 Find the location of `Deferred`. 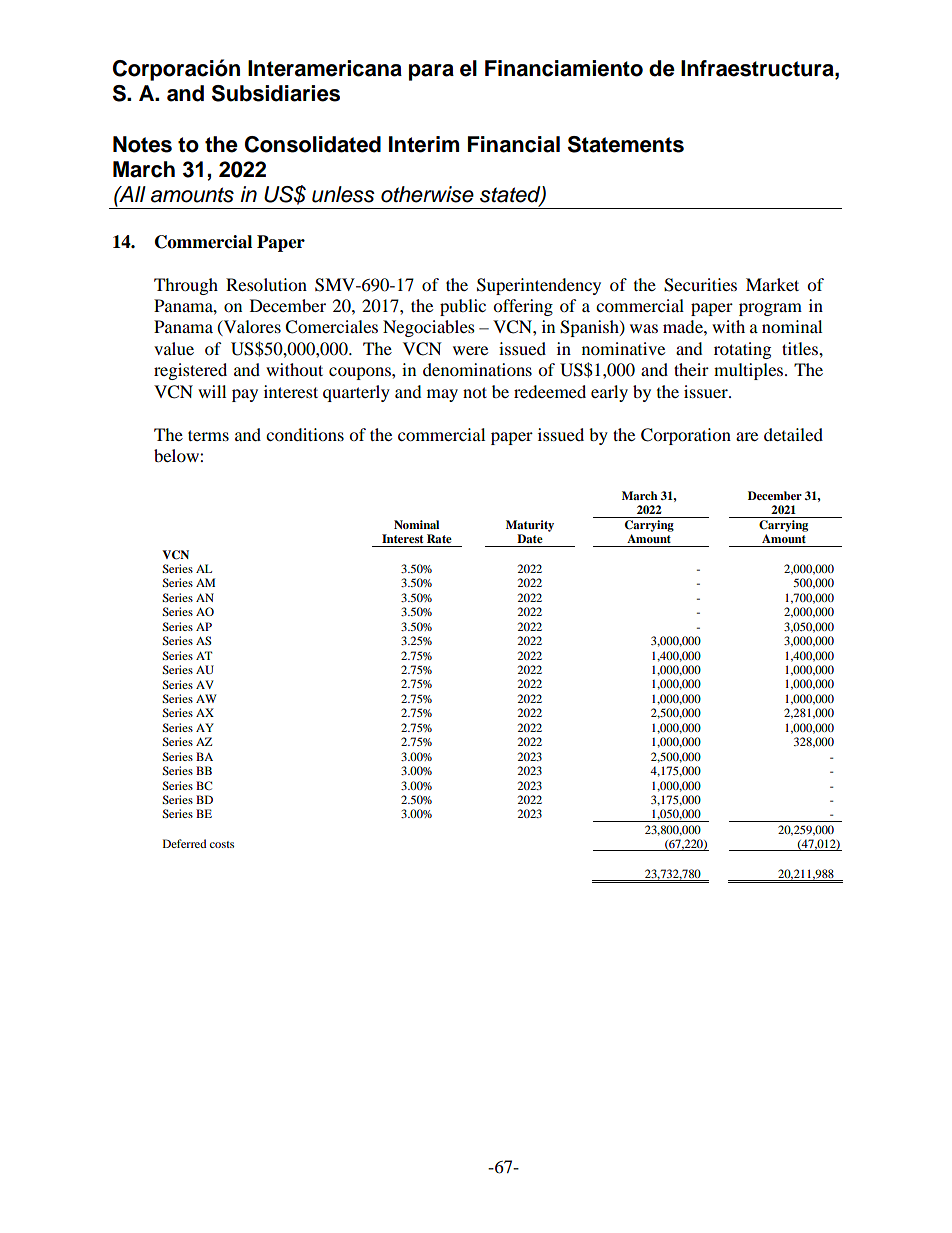

Deferred is located at coordinates (184, 843).
